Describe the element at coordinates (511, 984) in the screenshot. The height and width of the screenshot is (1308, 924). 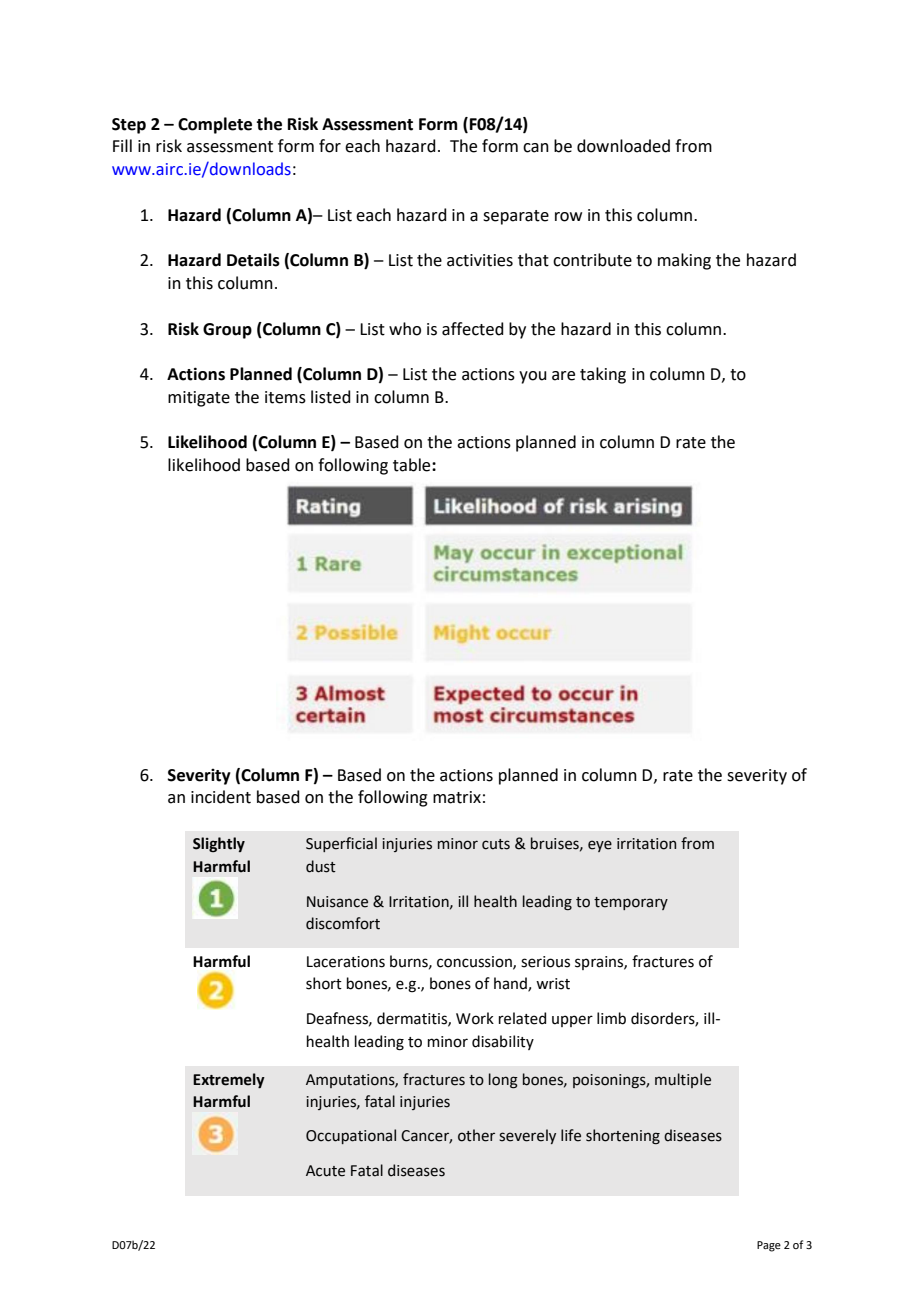
I see `hand` at that location.
